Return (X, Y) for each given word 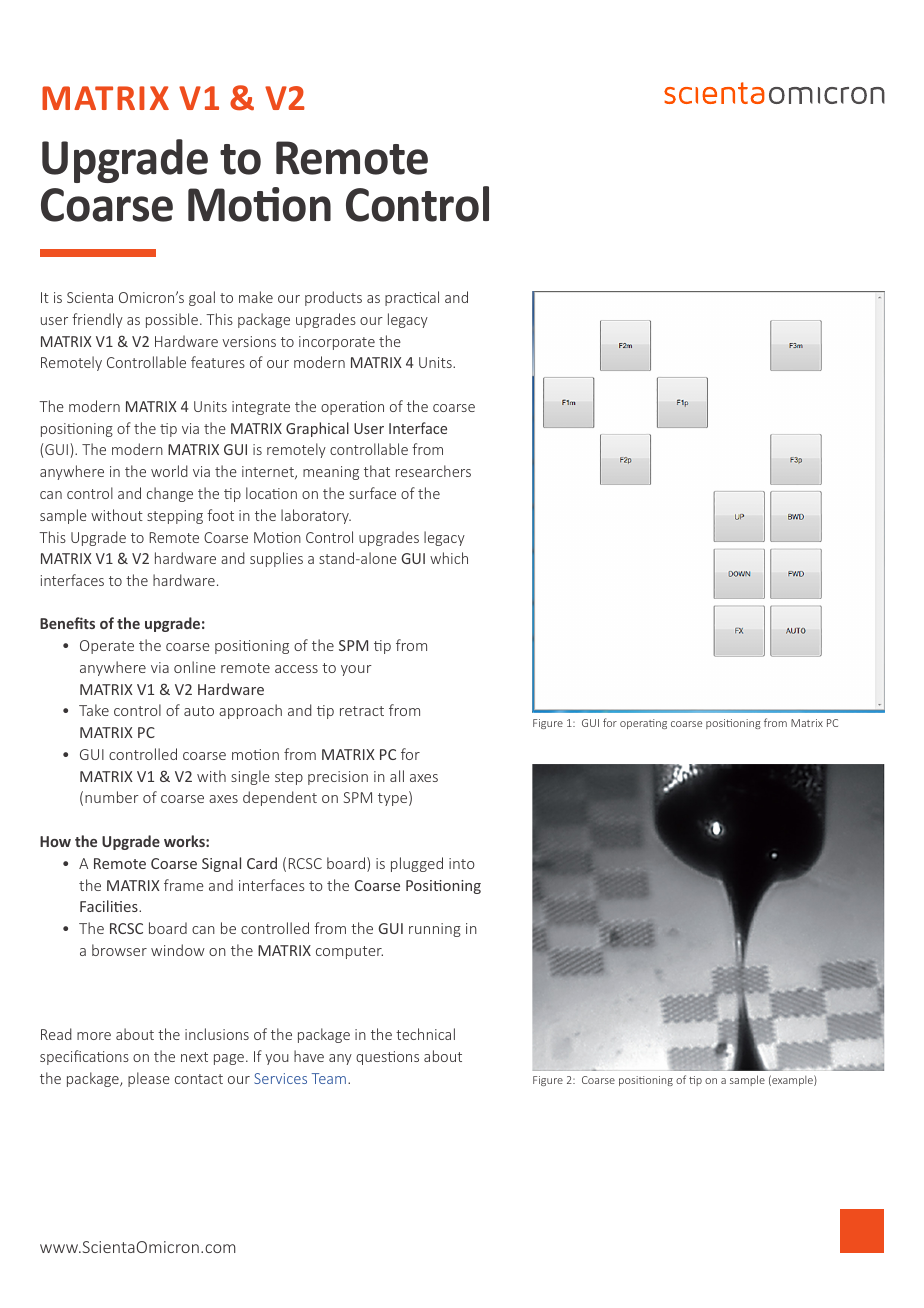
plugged (417, 864)
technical (425, 1034)
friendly (97, 320)
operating (643, 724)
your (356, 670)
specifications (84, 1057)
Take (94, 710)
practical (412, 298)
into (462, 863)
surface (372, 493)
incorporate (337, 343)
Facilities (110, 906)
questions (387, 1058)
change (170, 494)
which (449, 558)
